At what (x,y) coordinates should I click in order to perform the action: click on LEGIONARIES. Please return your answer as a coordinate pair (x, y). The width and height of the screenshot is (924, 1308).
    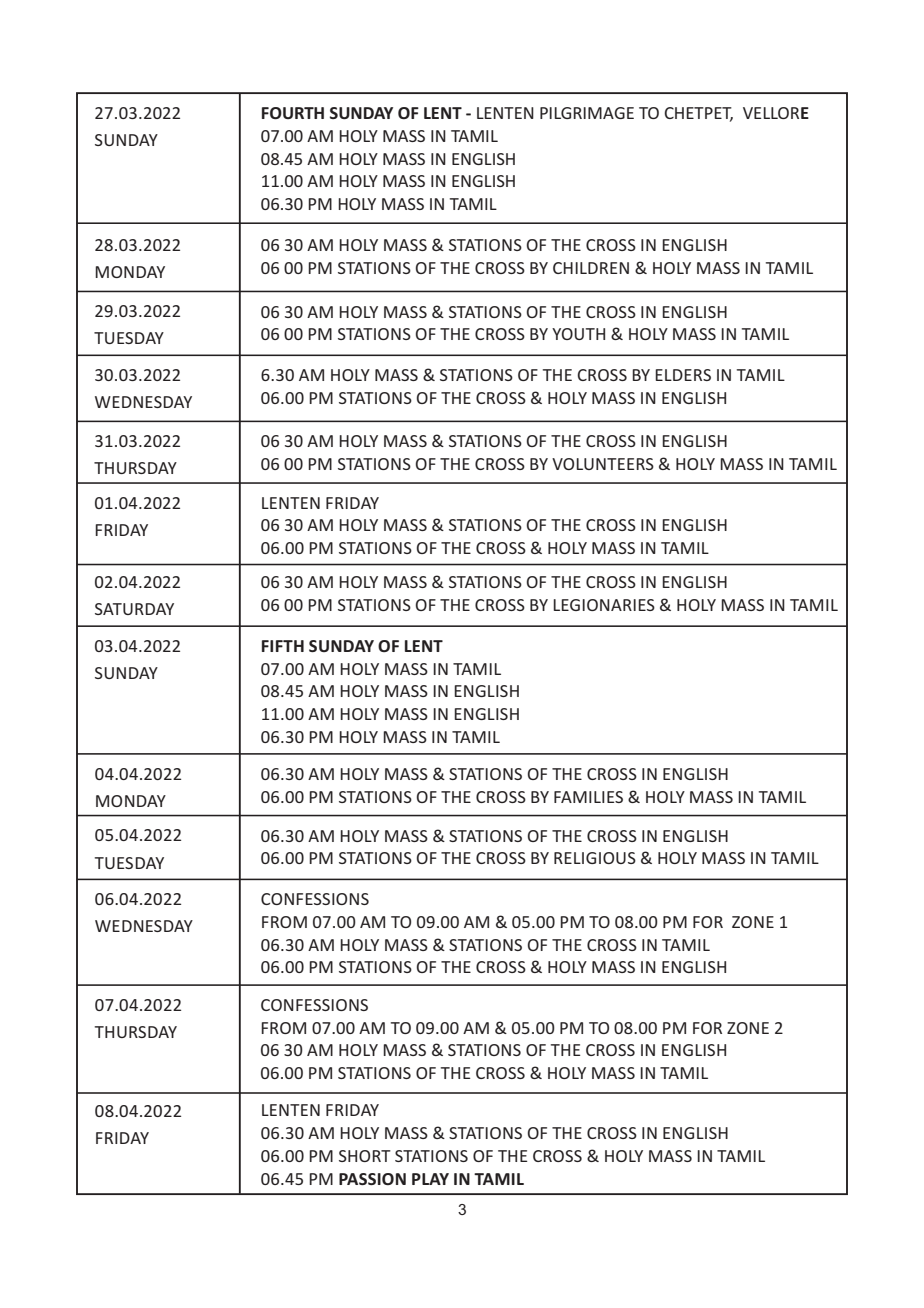
    Looking at the image, I should click on (604, 605).
